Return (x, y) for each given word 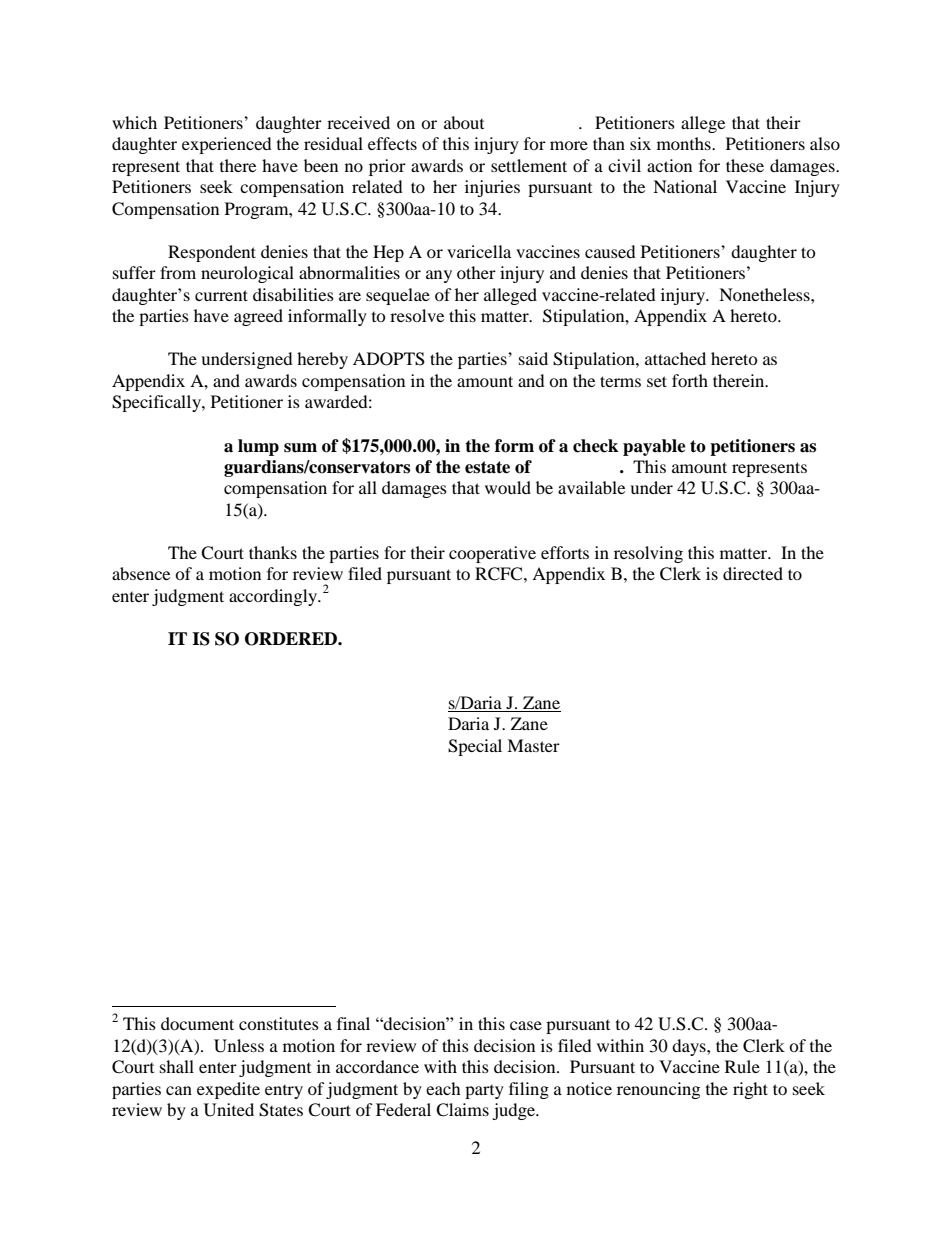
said (533, 358)
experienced (227, 145)
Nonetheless (765, 294)
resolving (648, 554)
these (745, 165)
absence (141, 573)
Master (533, 745)
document (197, 1023)
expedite (228, 1090)
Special (475, 747)
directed (753, 573)
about (464, 122)
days (690, 1047)
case (526, 1025)
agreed (258, 317)
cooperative (492, 554)
